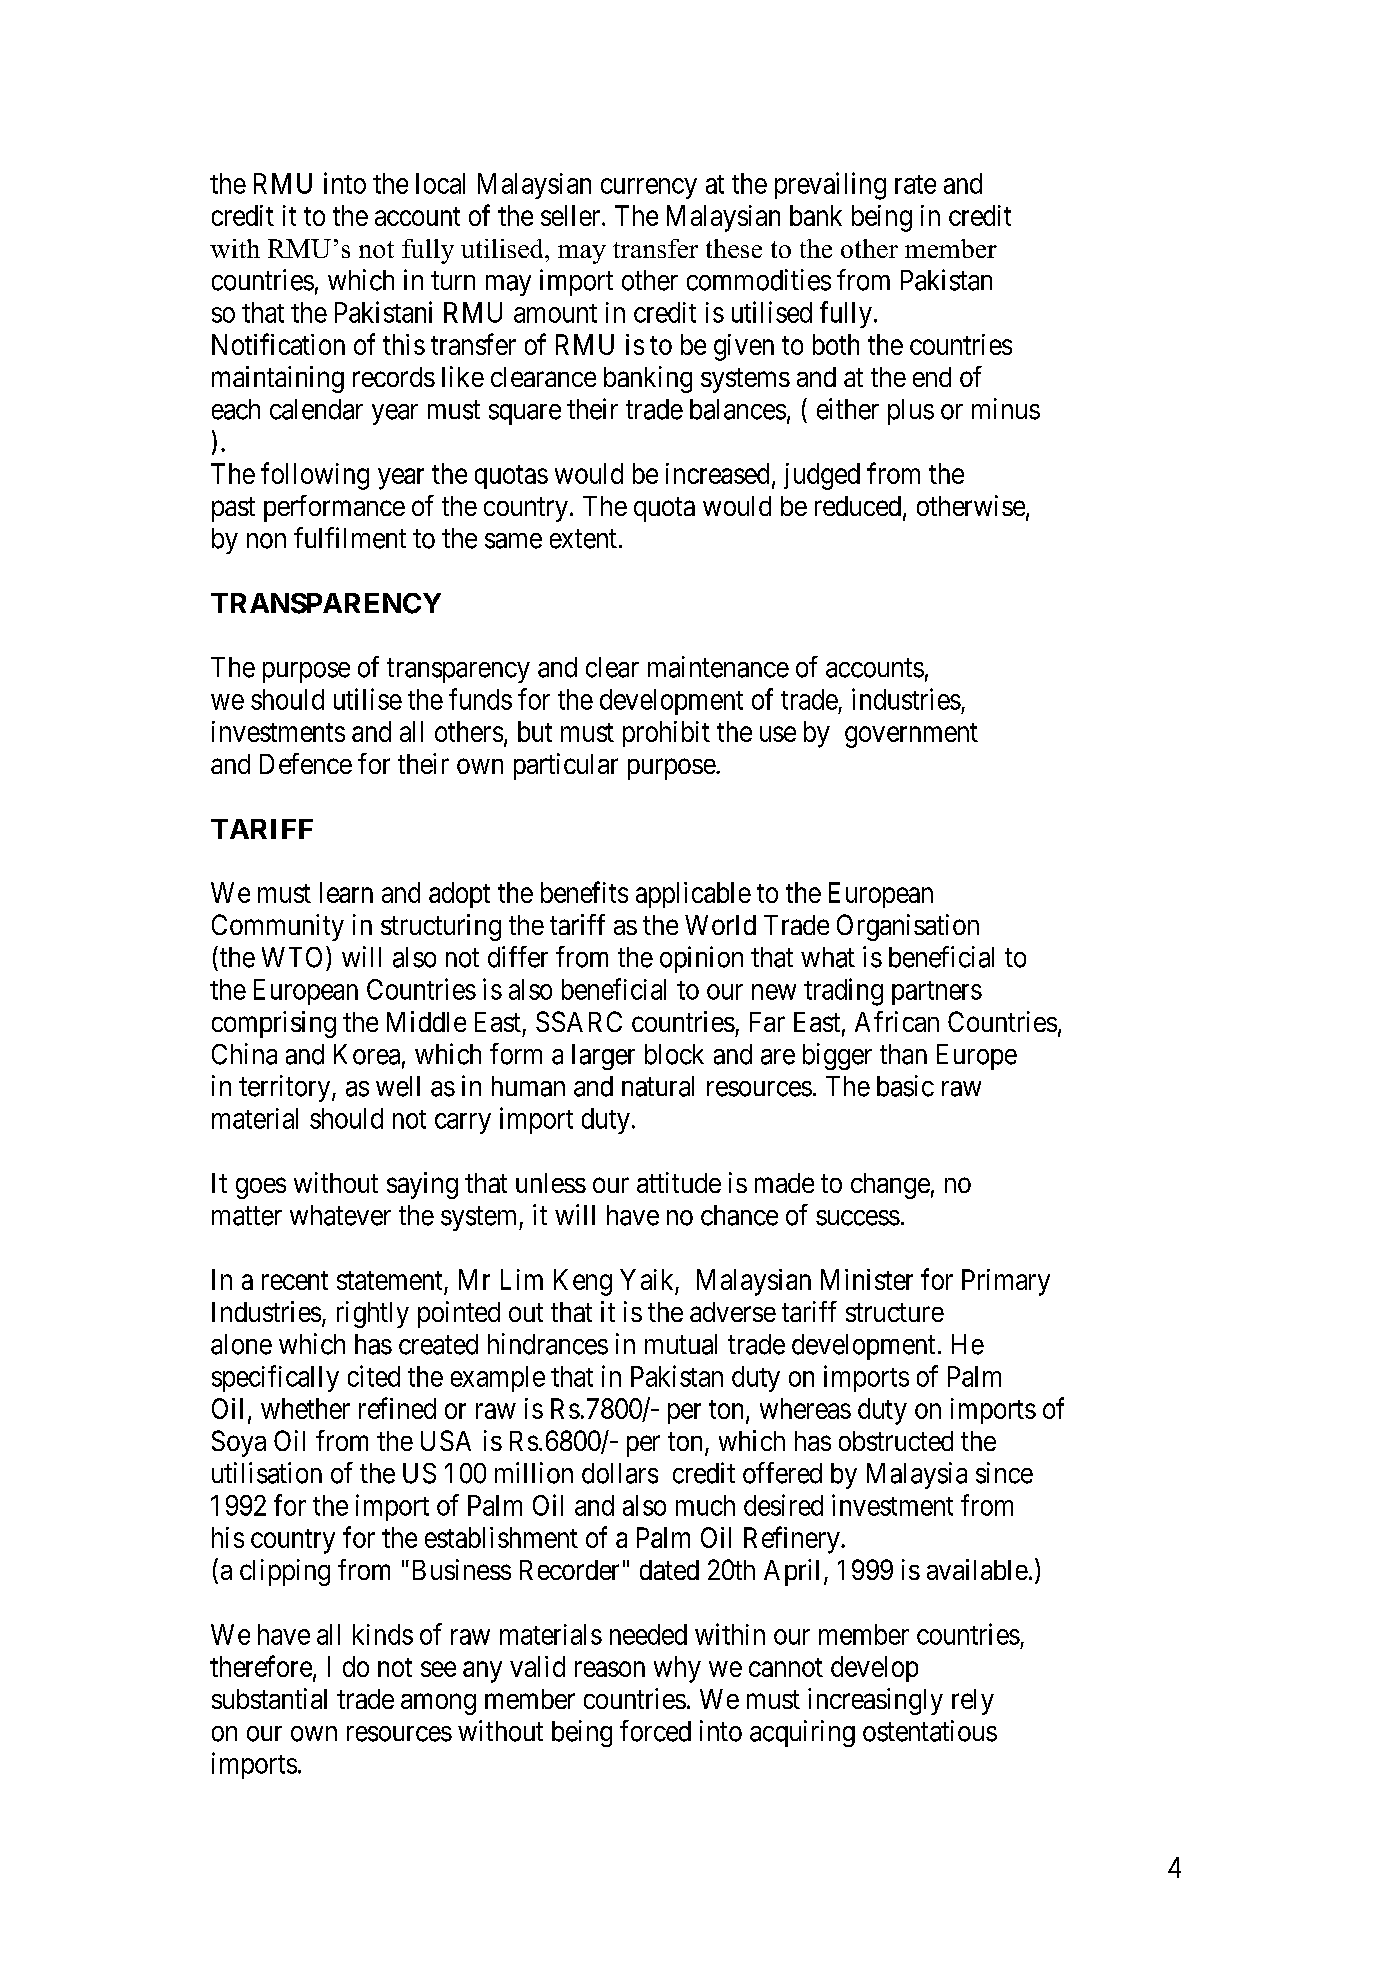  What do you see at coordinates (278, 344) in the page?
I see `Notification` at bounding box center [278, 344].
